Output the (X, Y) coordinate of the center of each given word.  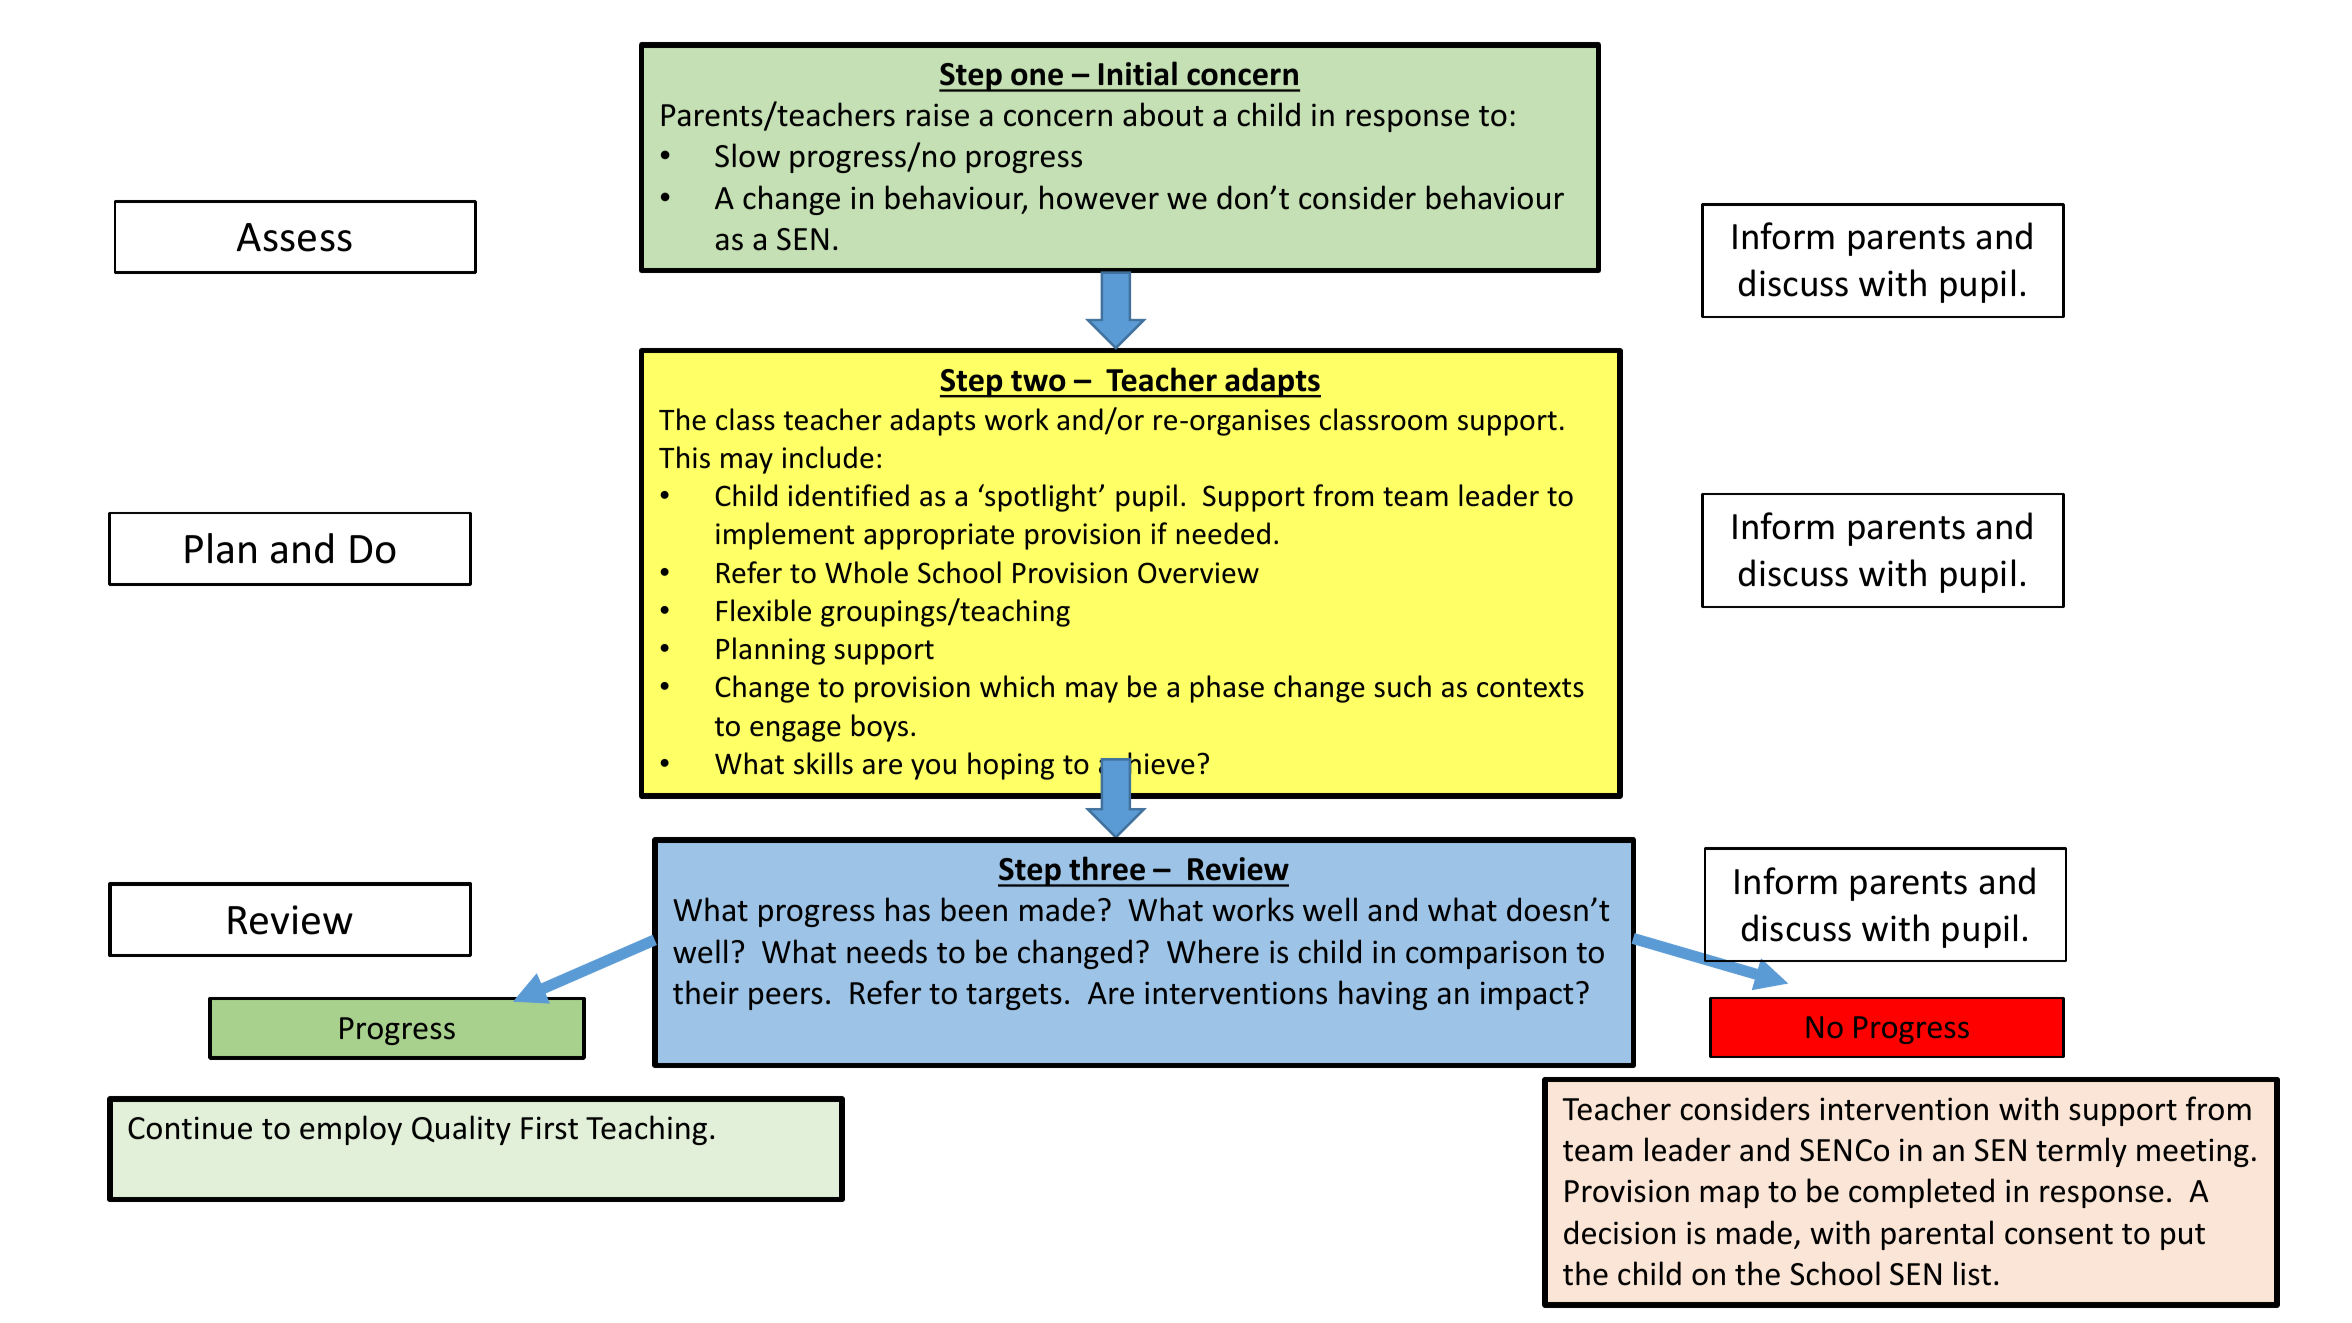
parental (1937, 1235)
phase (1227, 689)
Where (1213, 951)
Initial (1138, 73)
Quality (461, 1130)
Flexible (764, 610)
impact (1527, 995)
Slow (747, 155)
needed (1223, 533)
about (1163, 114)
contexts (1530, 688)
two (1038, 381)
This (684, 457)
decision (1619, 1232)
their (706, 992)
